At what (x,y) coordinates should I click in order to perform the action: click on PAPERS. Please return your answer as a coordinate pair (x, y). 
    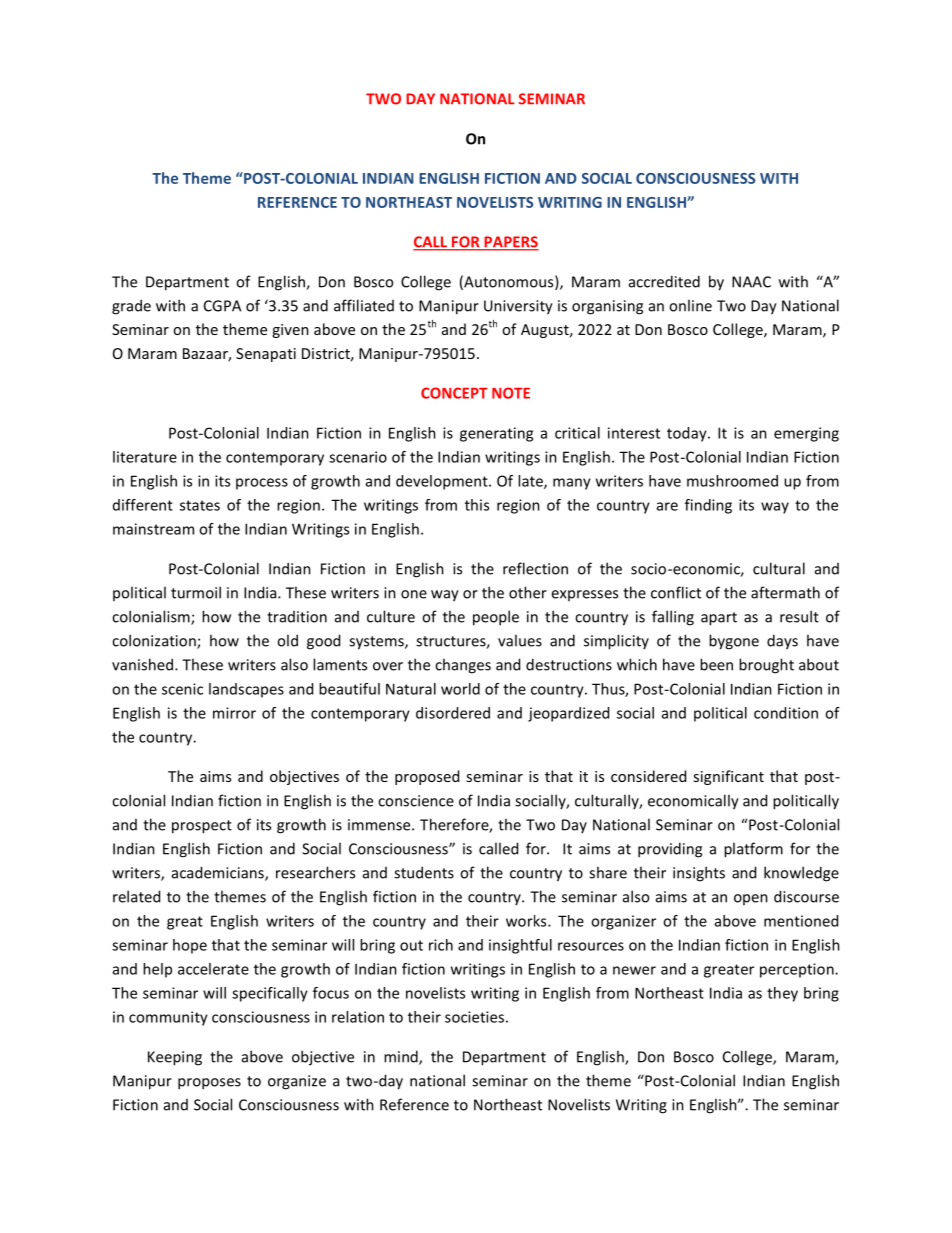
    Looking at the image, I should click on (510, 243).
